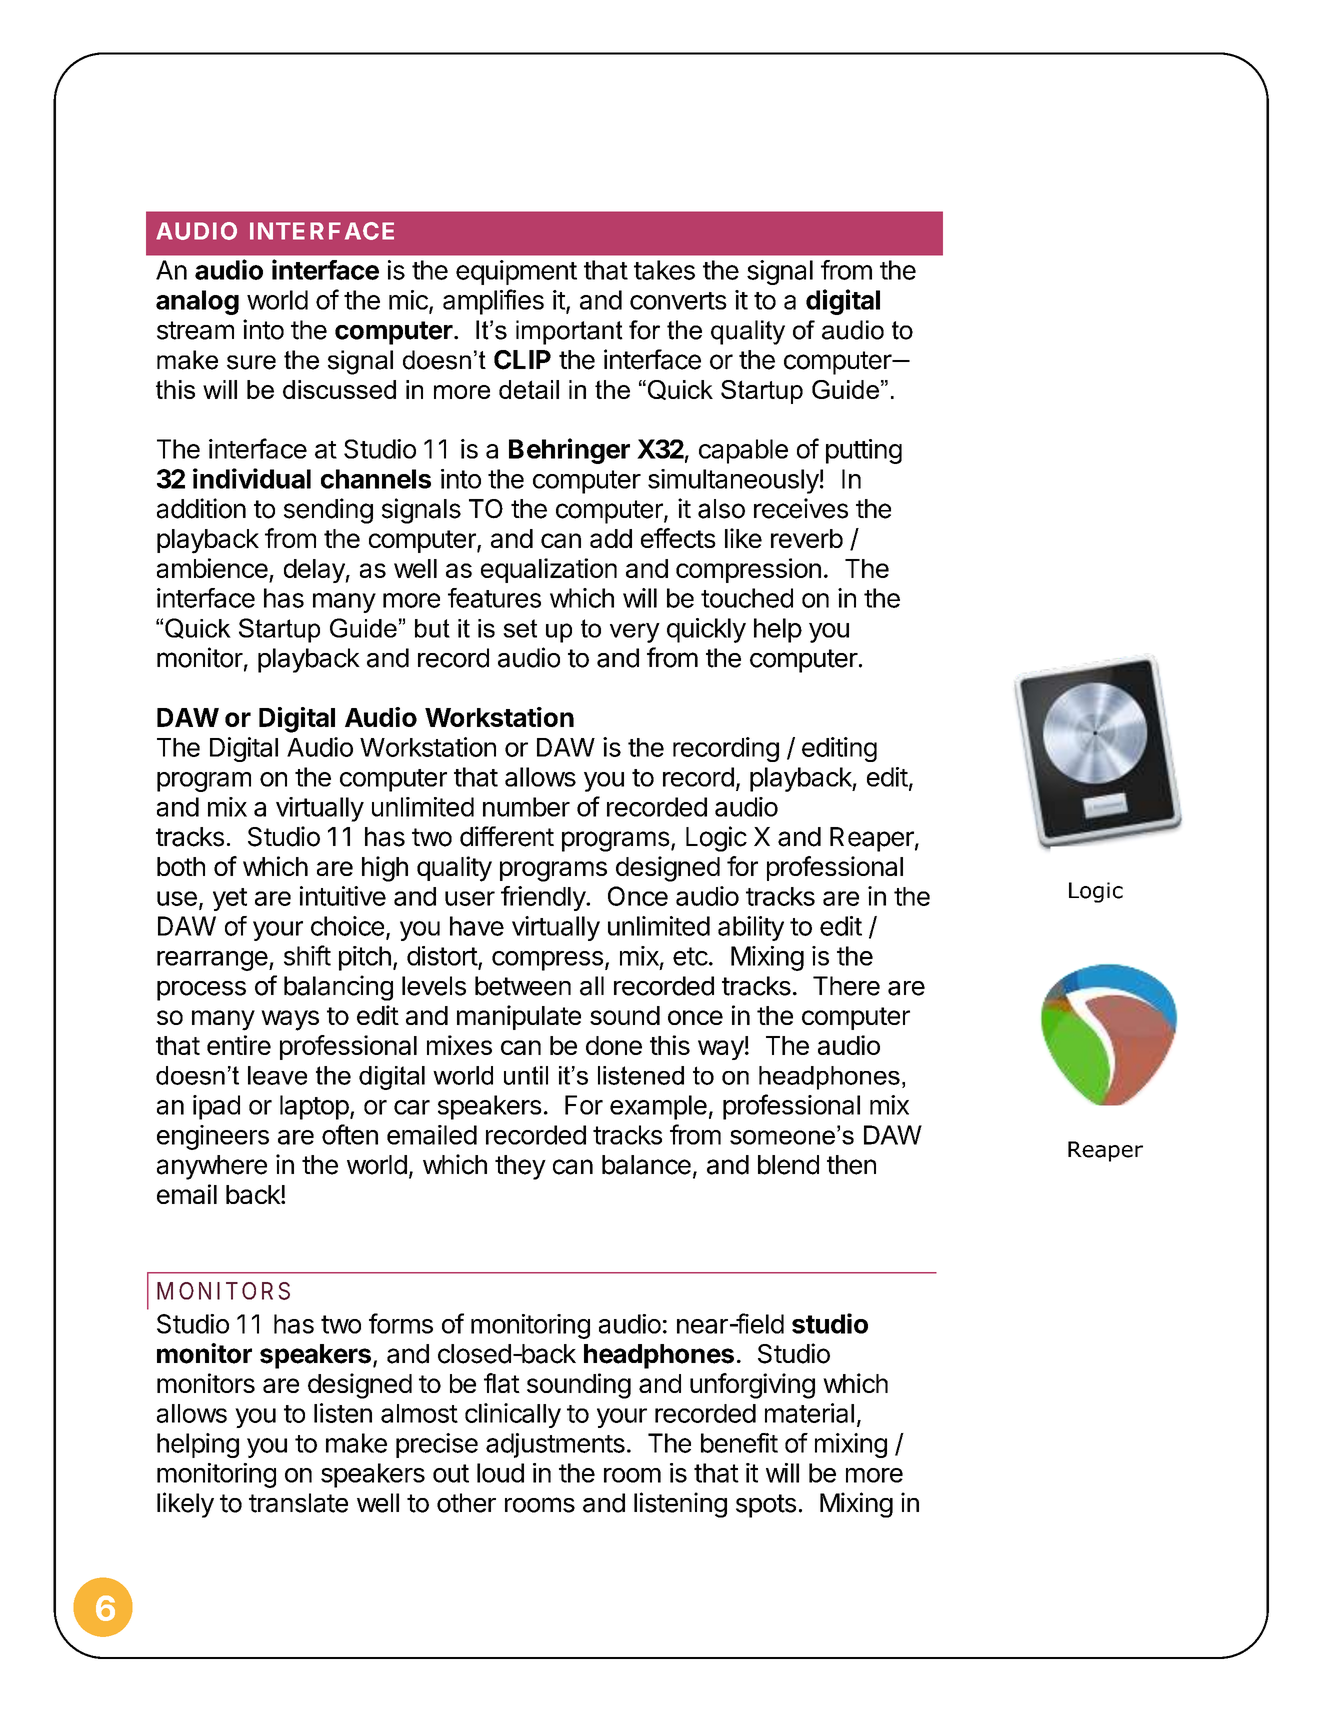 This screenshot has width=1322, height=1711. I want to click on blend, so click(788, 1165).
